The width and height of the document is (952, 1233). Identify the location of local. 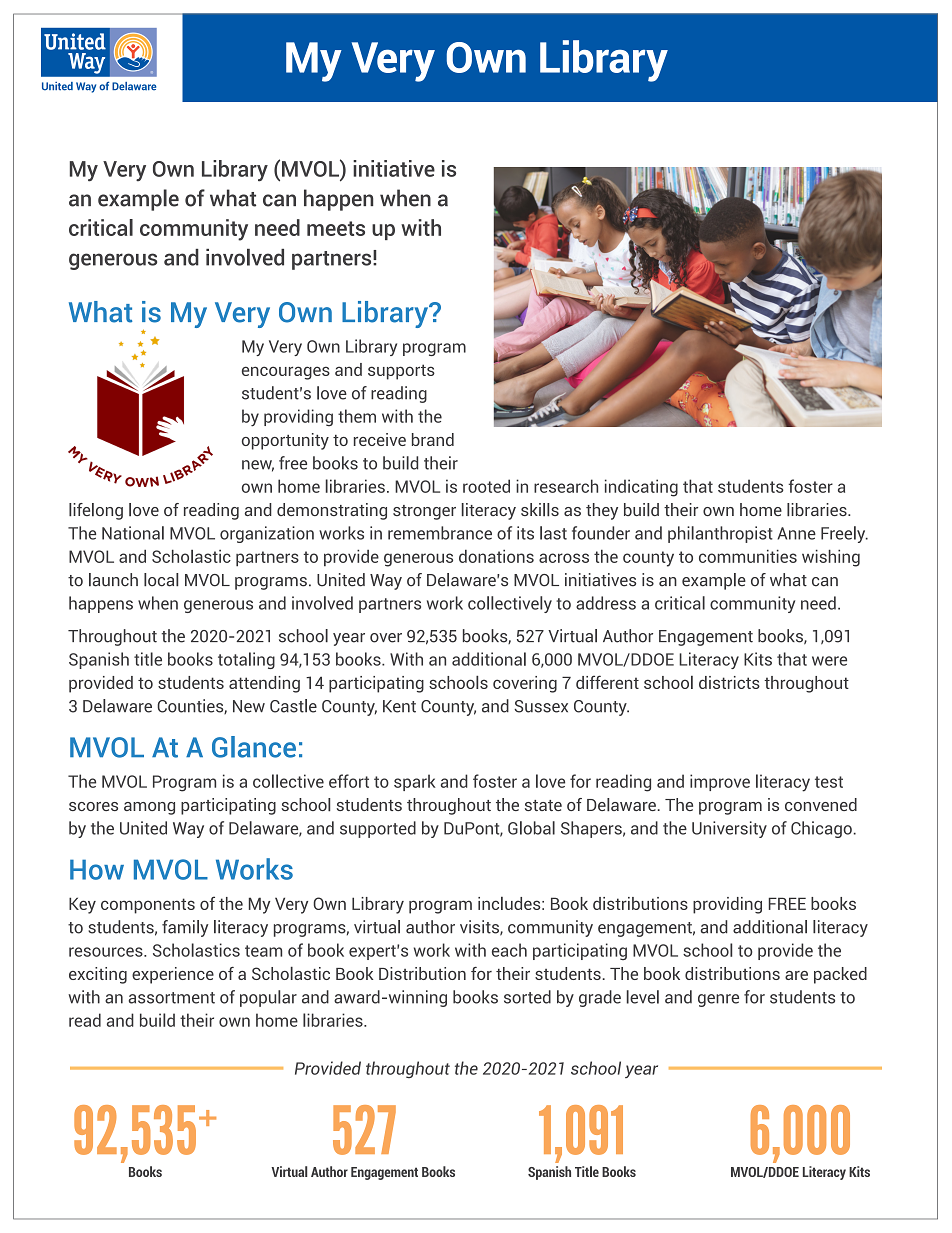
(161, 580).
